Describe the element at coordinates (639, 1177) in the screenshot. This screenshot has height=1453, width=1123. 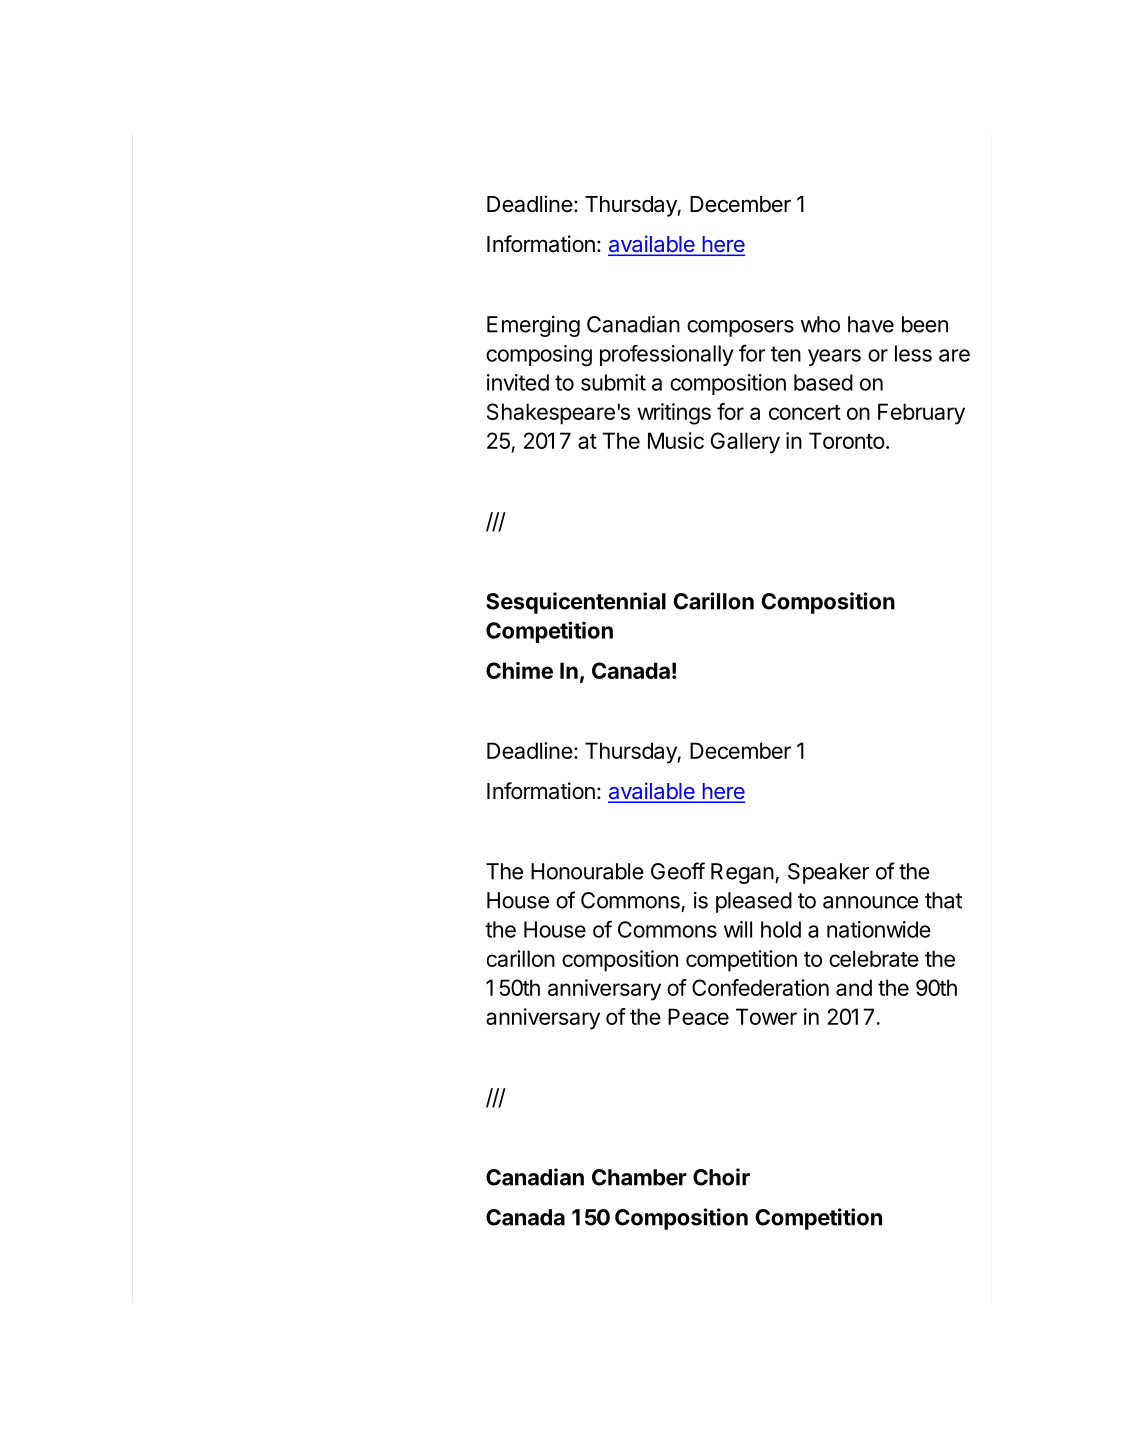
I see `Chamber` at that location.
